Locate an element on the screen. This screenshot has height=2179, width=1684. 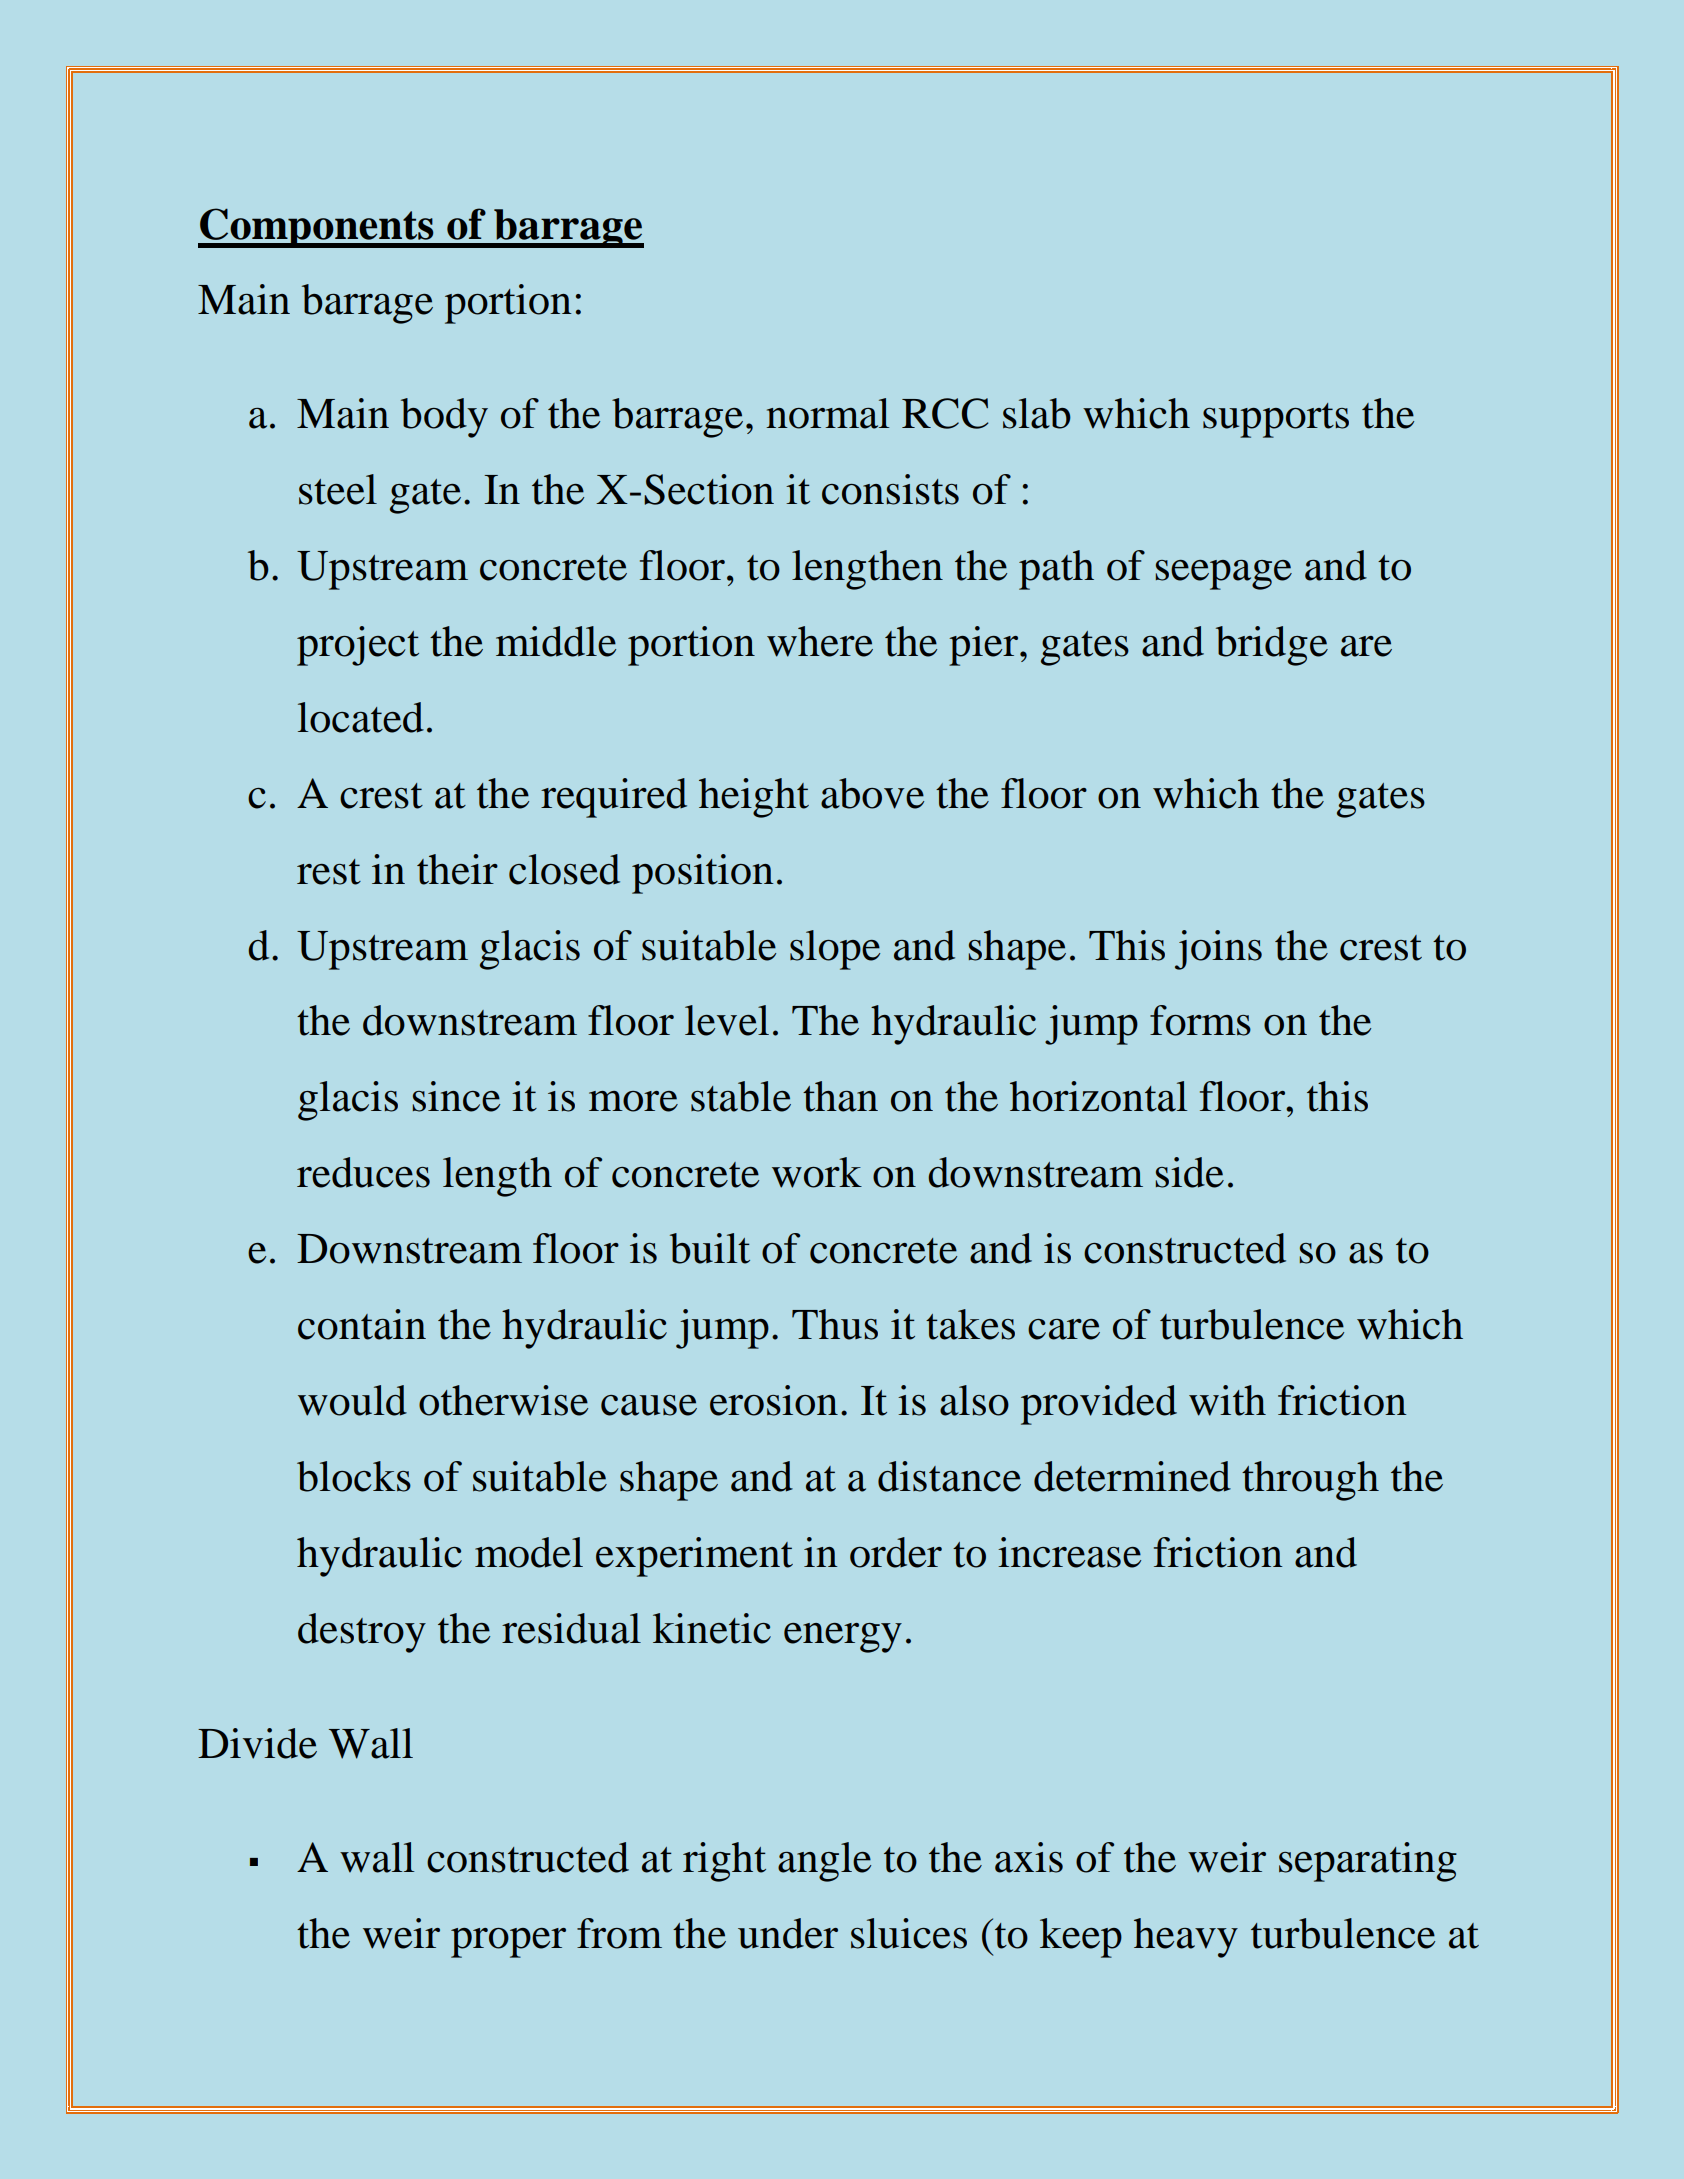
forms is located at coordinates (1200, 1020).
